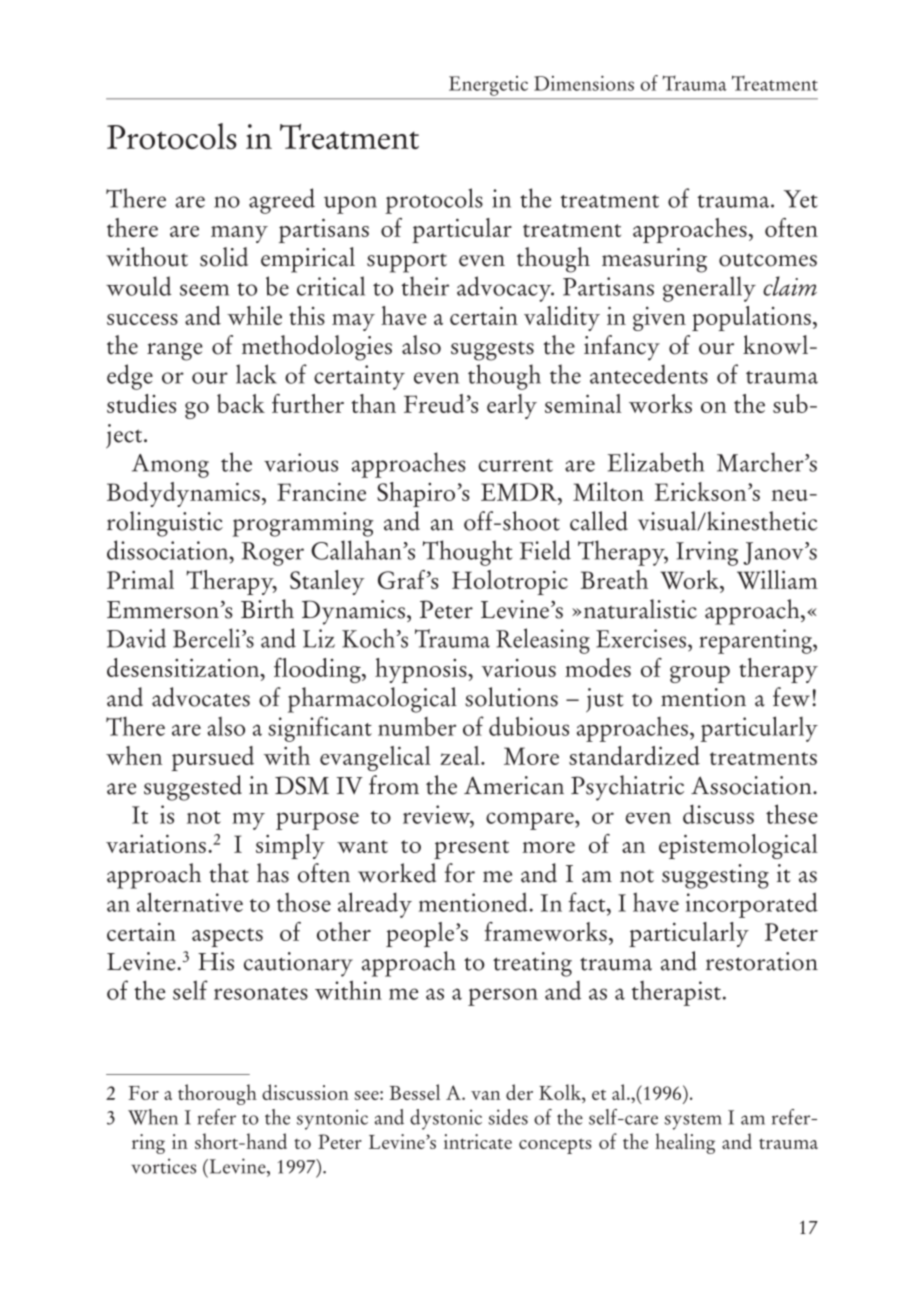 The height and width of the screenshot is (1311, 924). I want to click on Birth, so click(267, 609).
